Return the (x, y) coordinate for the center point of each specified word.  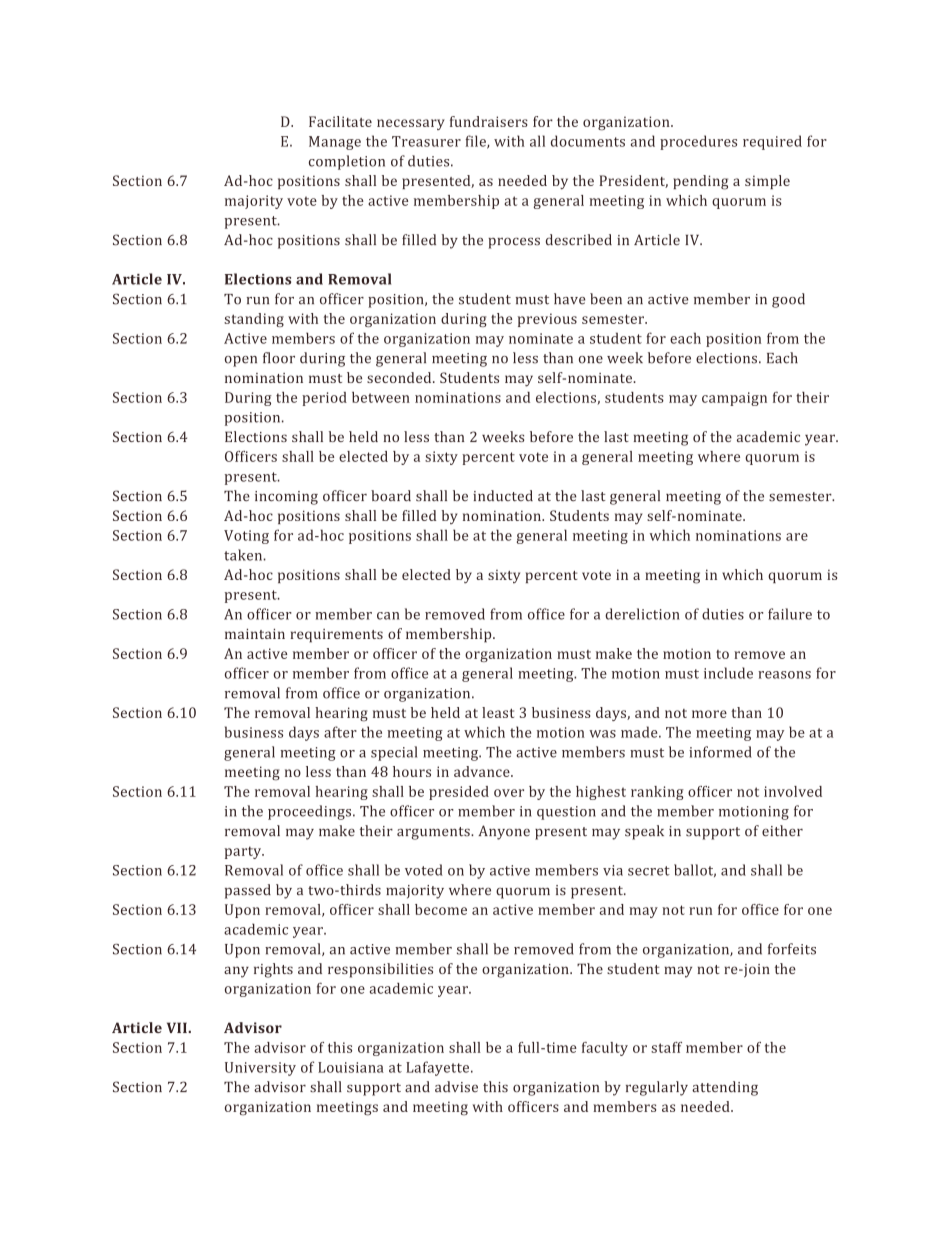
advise (456, 1087)
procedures (698, 142)
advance (483, 771)
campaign (734, 399)
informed (720, 752)
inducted (503, 496)
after (340, 732)
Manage (335, 143)
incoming (286, 498)
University (260, 1069)
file (477, 142)
